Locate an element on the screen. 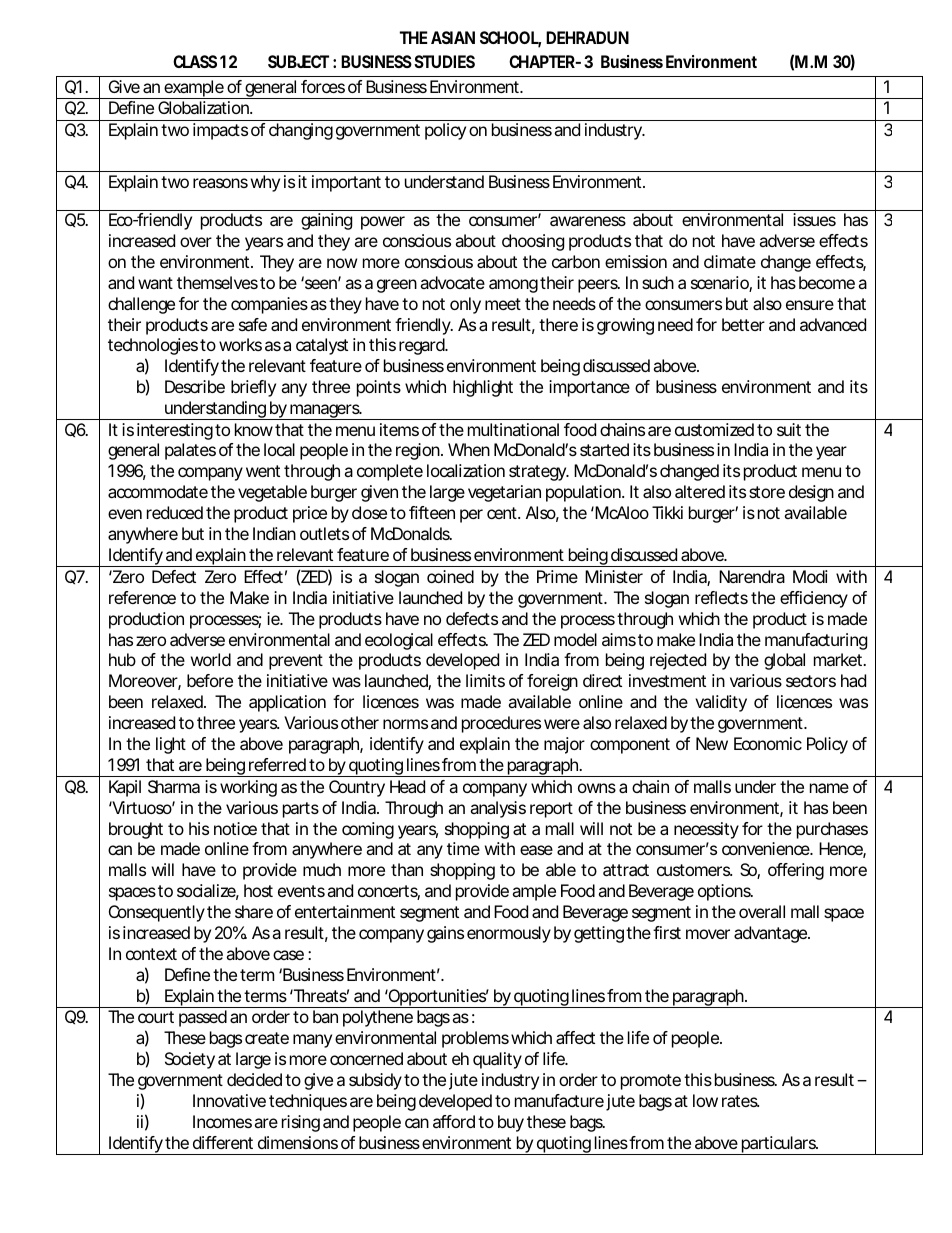 Image resolution: width=952 pixels, height=1233 pixels. scenario is located at coordinates (720, 284).
